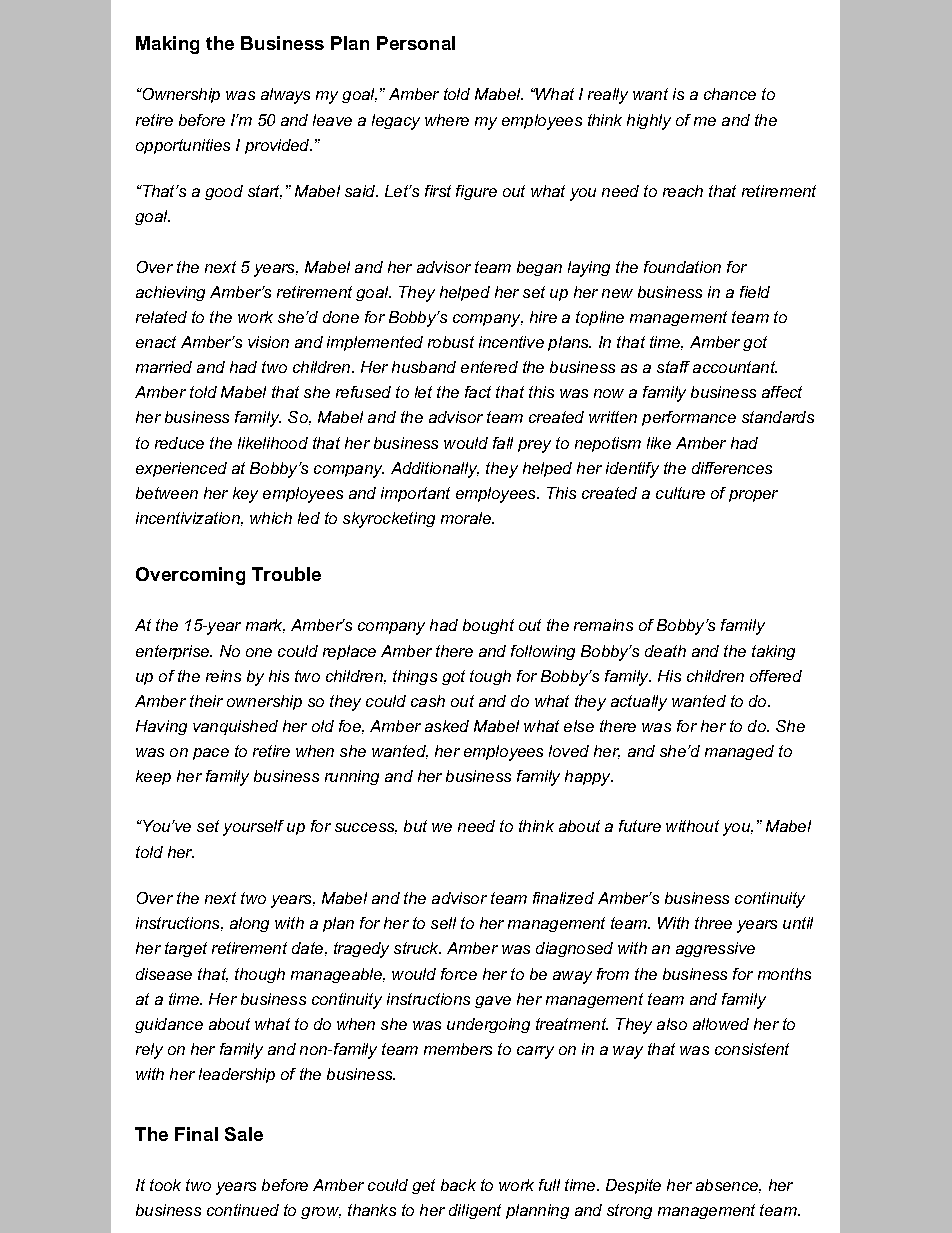 Image resolution: width=952 pixels, height=1233 pixels. What do you see at coordinates (633, 1186) in the page?
I see `Despite` at bounding box center [633, 1186].
